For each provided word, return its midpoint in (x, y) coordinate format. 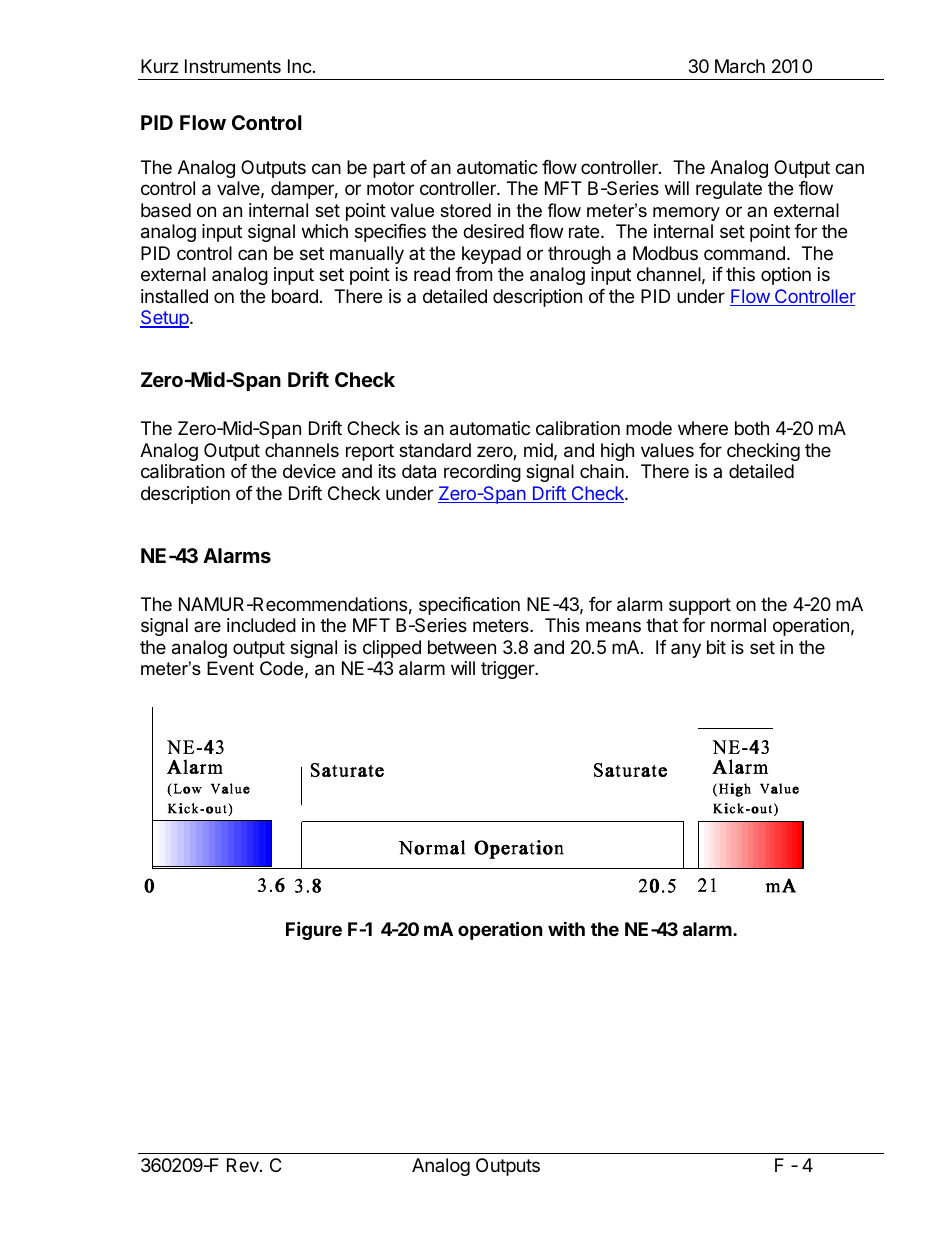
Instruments (233, 66)
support (700, 606)
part (389, 169)
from (473, 274)
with (566, 928)
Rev (244, 1165)
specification (469, 606)
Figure (314, 930)
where (703, 428)
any (686, 650)
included (261, 625)
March (740, 66)
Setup (165, 319)
